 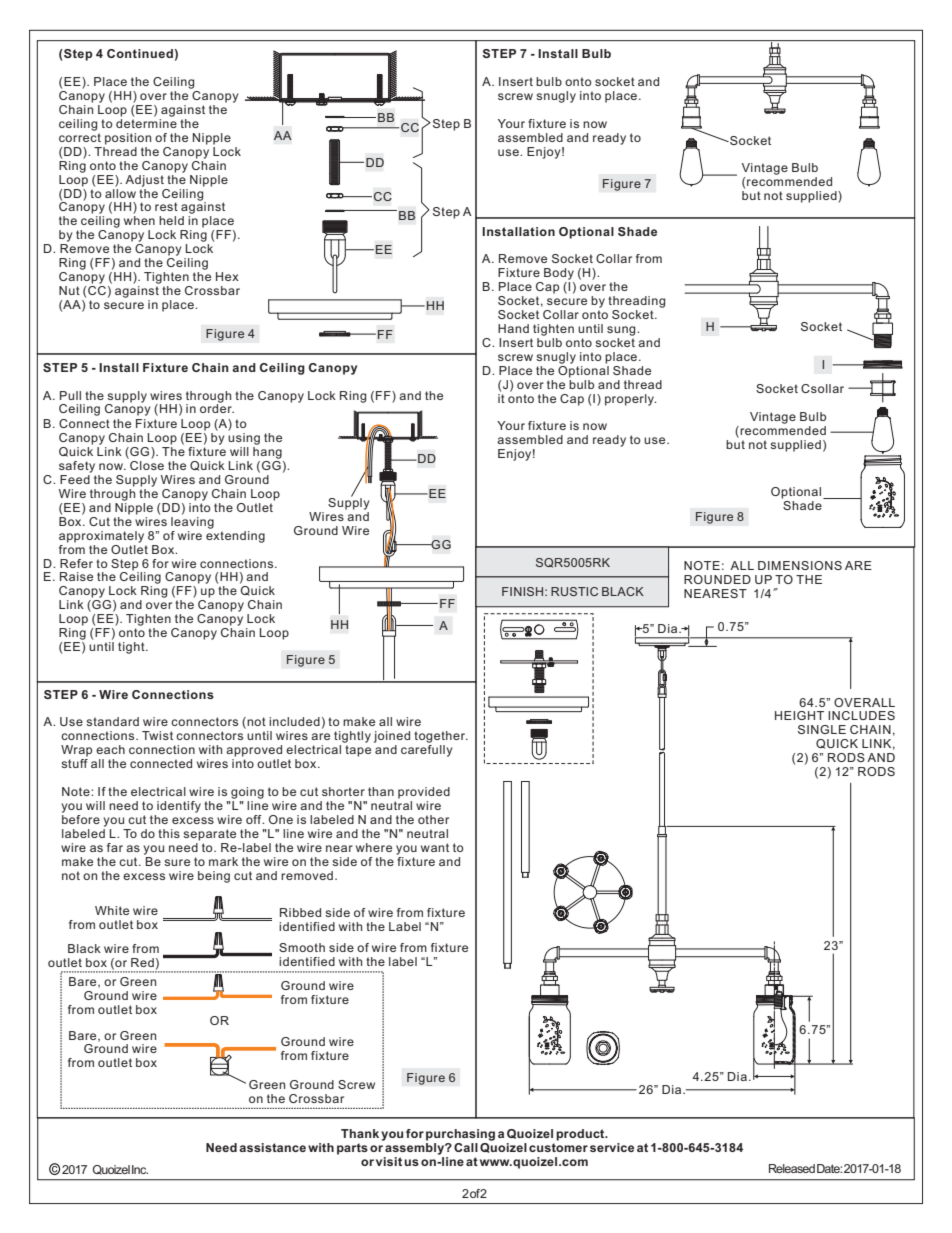 What do you see at coordinates (822, 729) in the document?
I see `SINGLE` at bounding box center [822, 729].
